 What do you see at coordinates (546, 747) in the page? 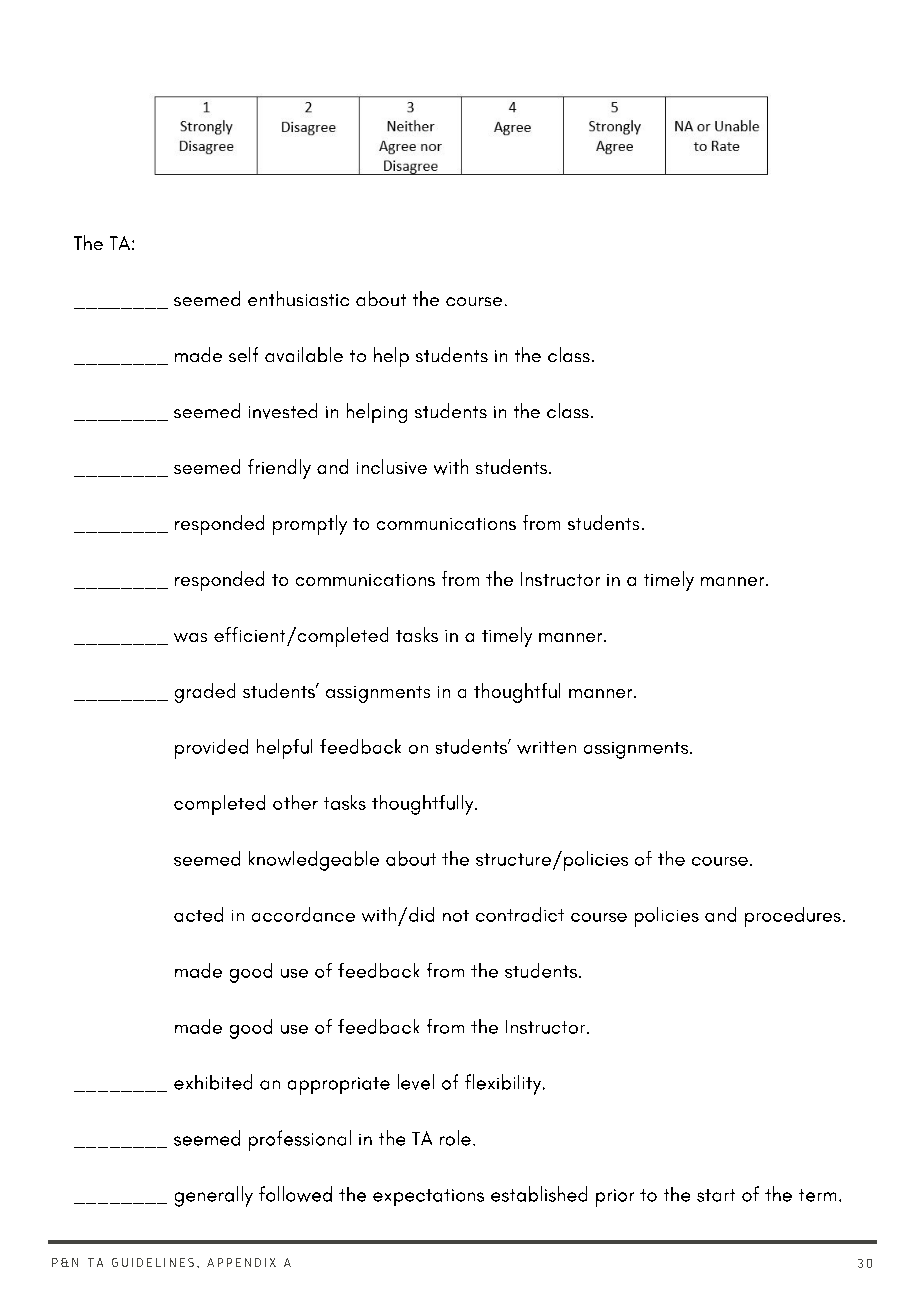
I see `written` at bounding box center [546, 747].
